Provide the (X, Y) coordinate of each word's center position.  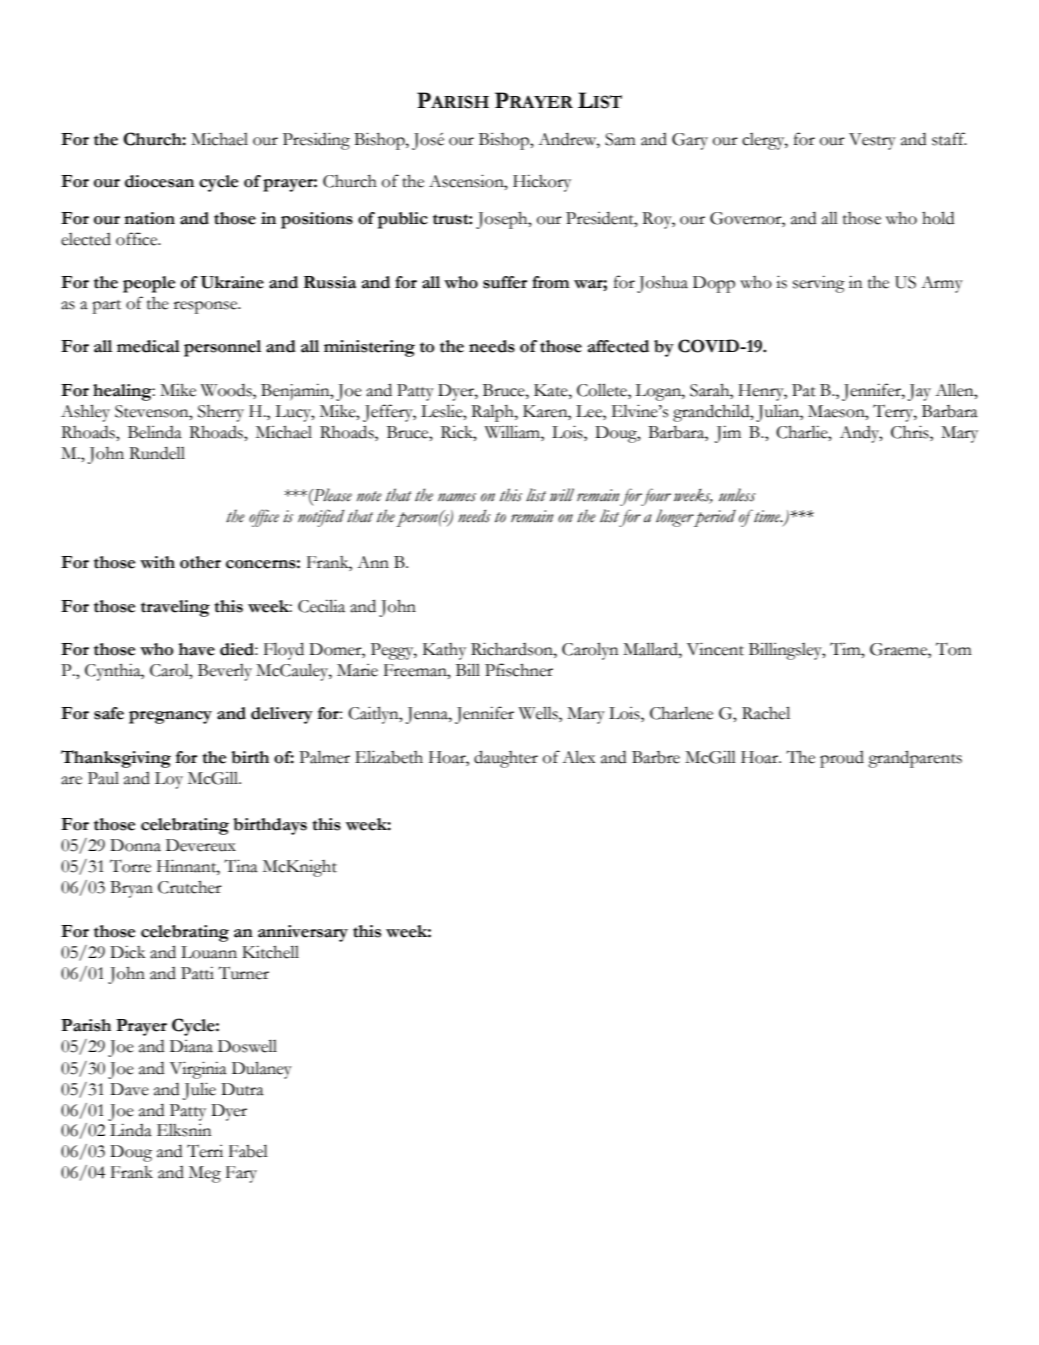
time (767, 516)
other (200, 562)
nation (149, 218)
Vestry (872, 141)
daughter (506, 759)
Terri (205, 1151)
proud (842, 759)
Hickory (542, 183)
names (457, 497)
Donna (135, 845)
